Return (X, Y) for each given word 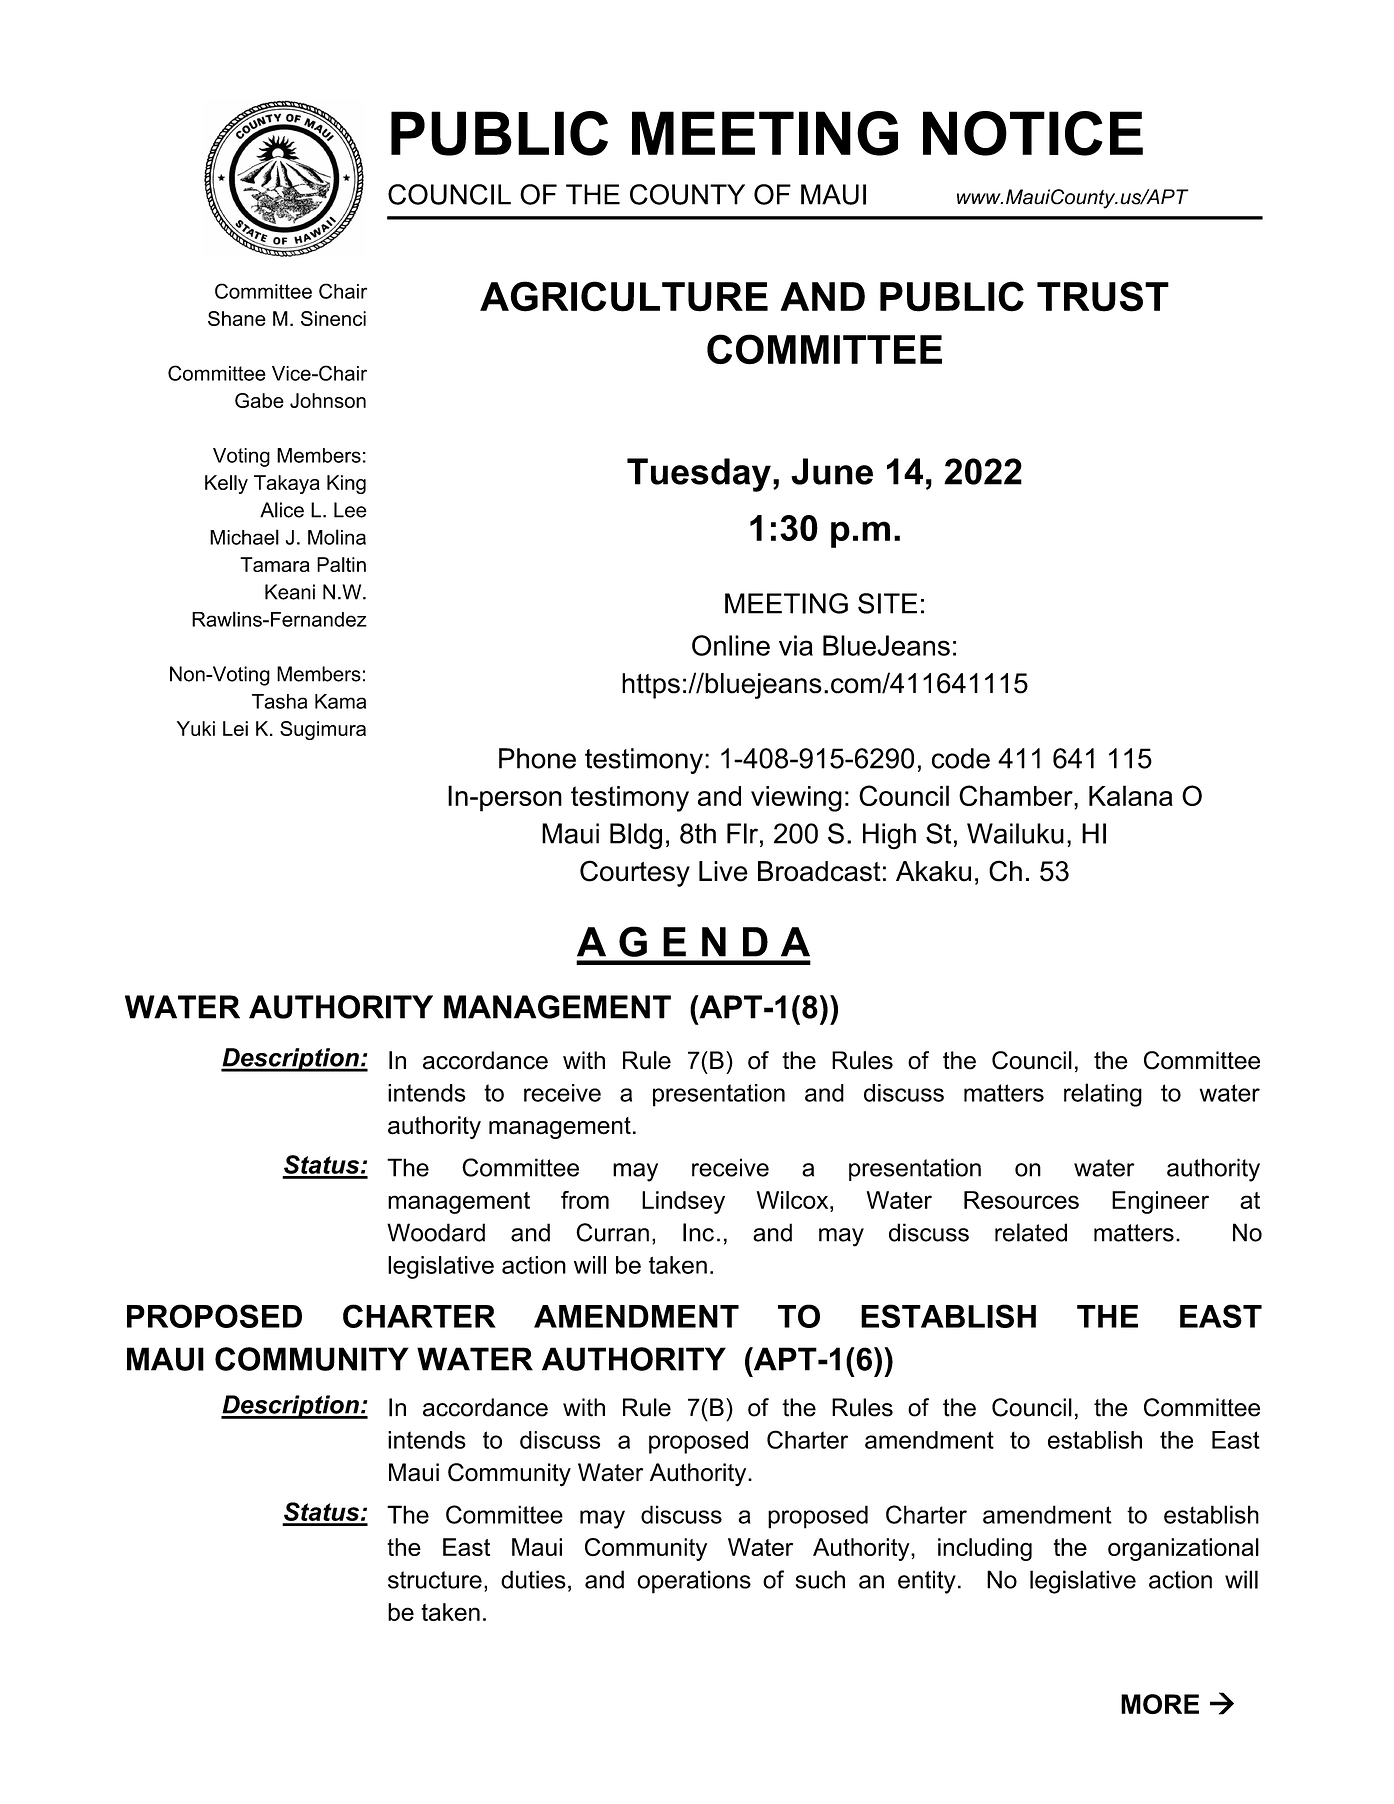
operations (694, 1582)
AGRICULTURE (624, 296)
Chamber (1017, 797)
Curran (612, 1232)
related (1031, 1232)
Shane (237, 318)
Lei (235, 728)
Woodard (436, 1232)
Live (723, 871)
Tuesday (699, 475)
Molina (337, 537)
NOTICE (1033, 133)
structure (435, 1580)
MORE (1160, 1704)
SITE (887, 603)
